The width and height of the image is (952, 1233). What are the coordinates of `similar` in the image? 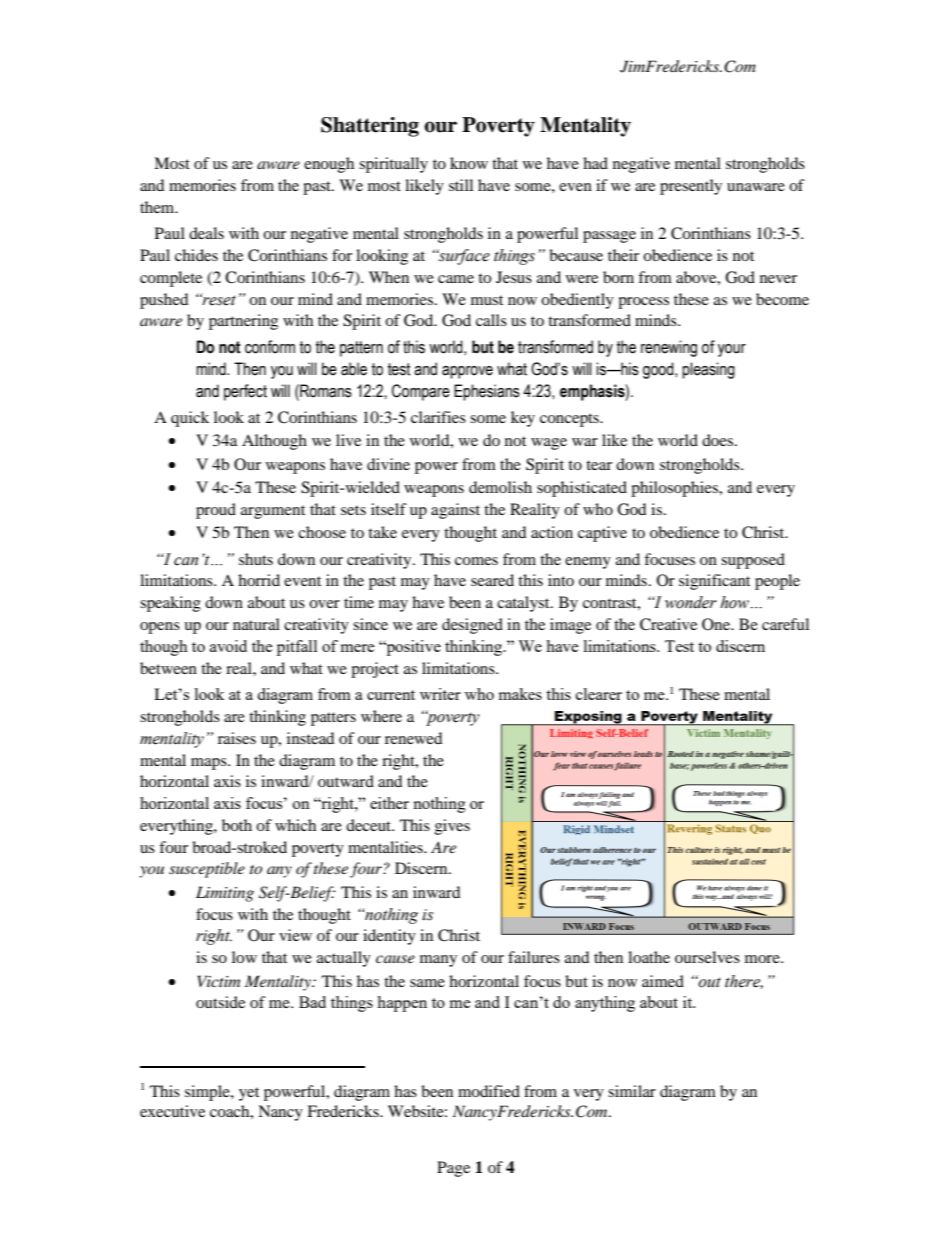 It's located at (632, 1091).
